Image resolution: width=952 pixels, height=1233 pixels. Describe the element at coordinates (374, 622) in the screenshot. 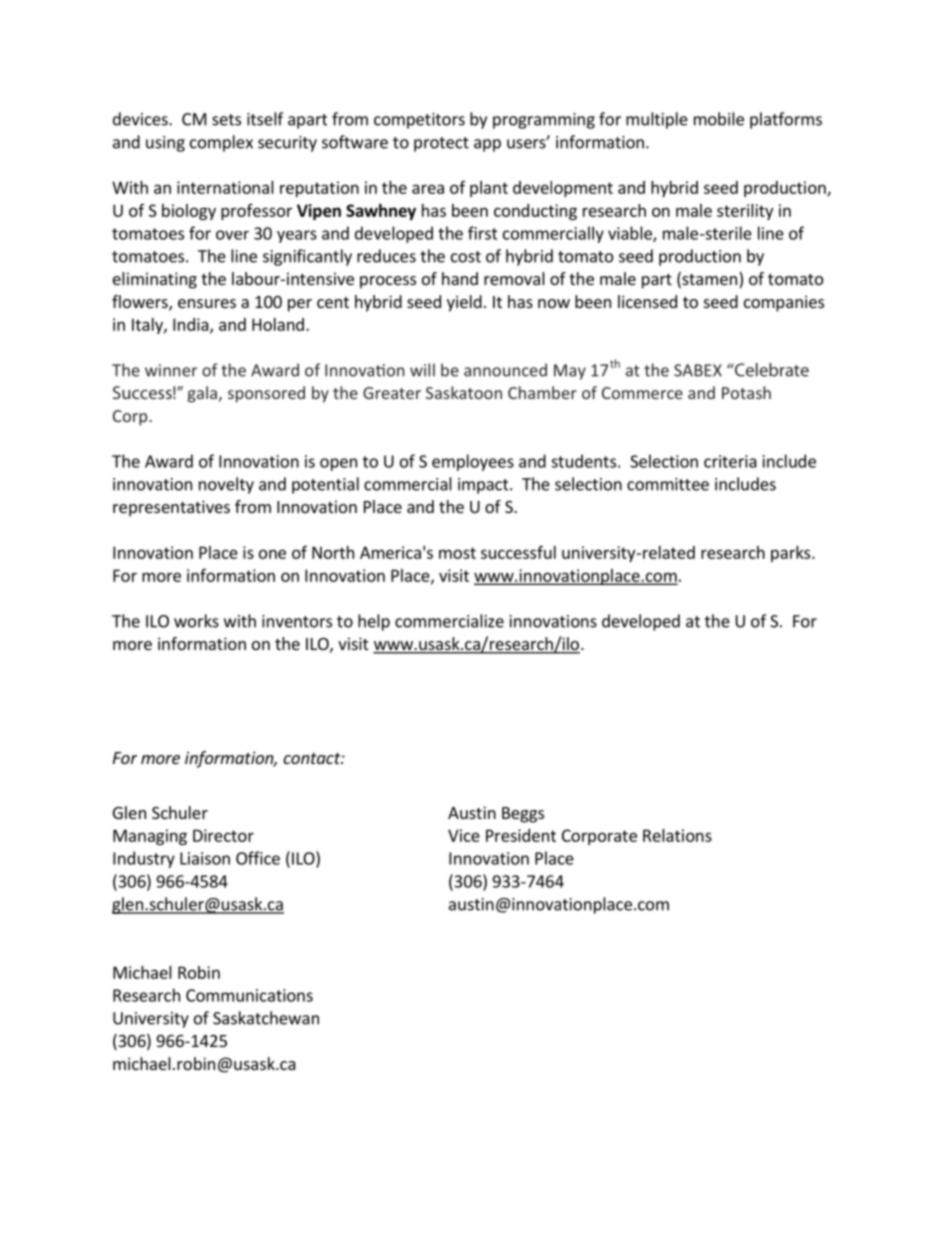

I see `help` at that location.
